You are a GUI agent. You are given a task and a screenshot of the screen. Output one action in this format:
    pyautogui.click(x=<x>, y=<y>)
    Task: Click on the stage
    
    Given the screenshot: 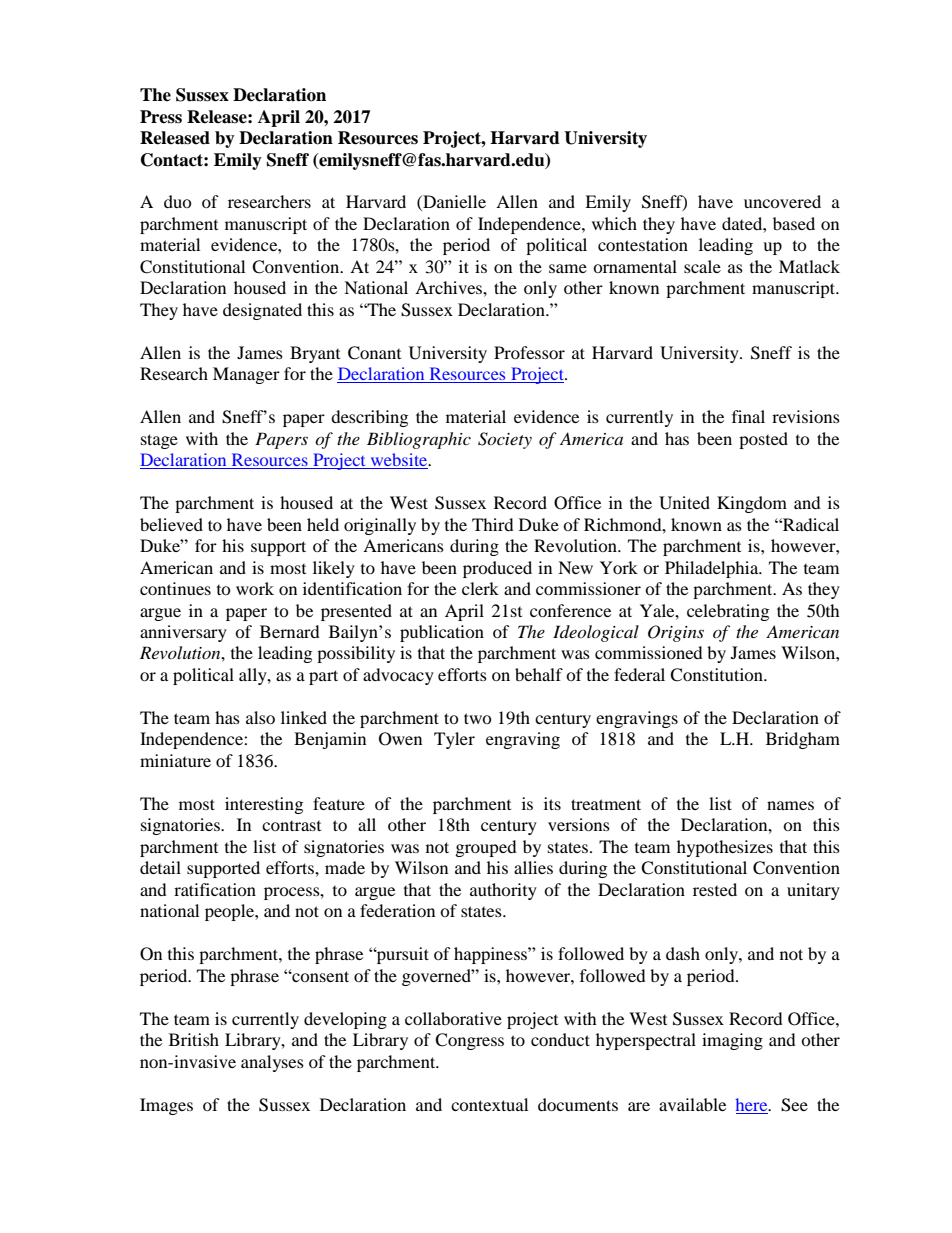 What is the action you would take?
    pyautogui.click(x=159, y=441)
